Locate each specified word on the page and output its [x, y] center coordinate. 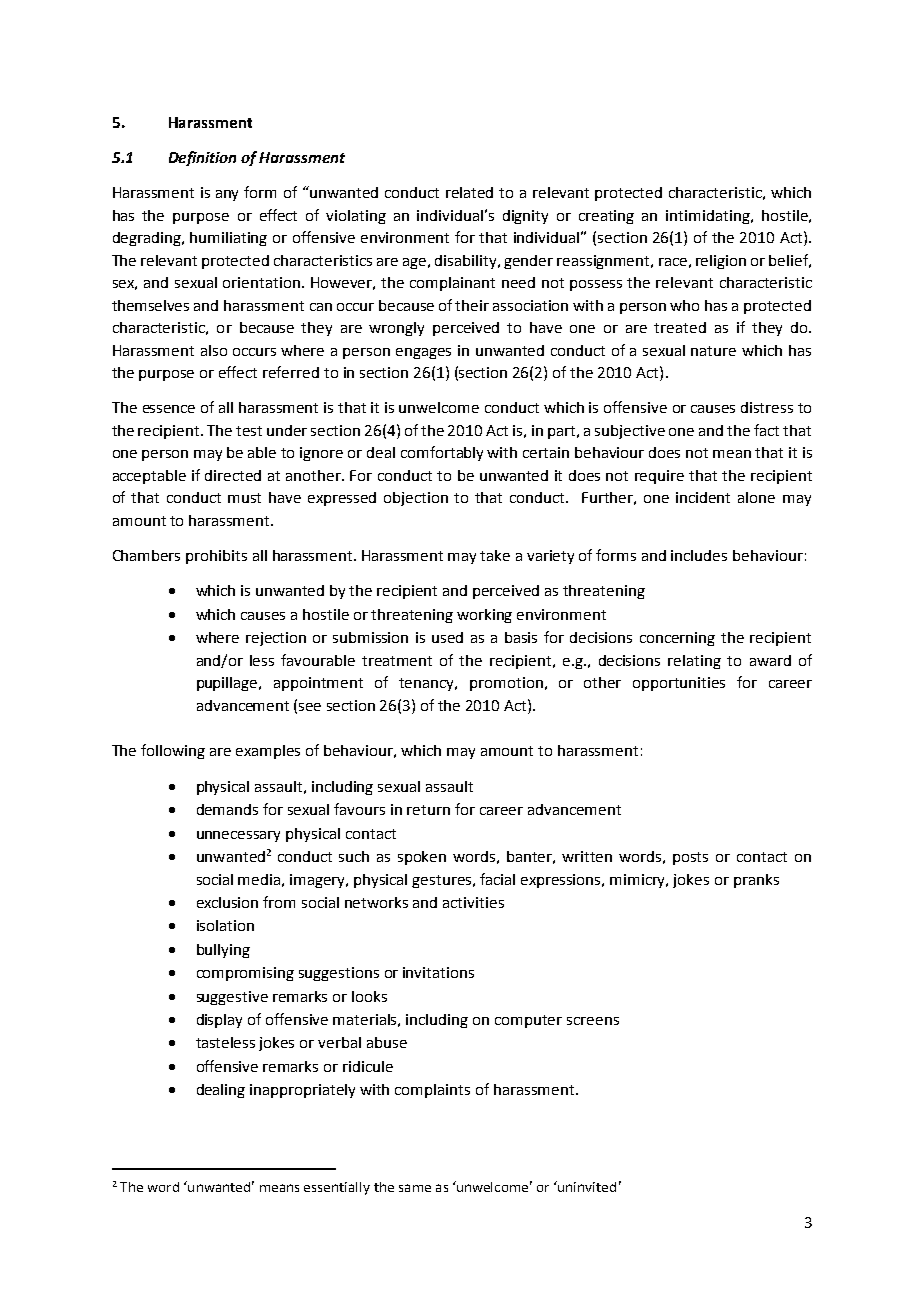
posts [690, 858]
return [428, 810]
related [469, 192]
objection [416, 499]
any [227, 195]
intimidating [709, 217]
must [244, 498]
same [415, 1188]
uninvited [586, 1186]
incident [703, 497]
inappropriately [302, 1091]
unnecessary [238, 836]
